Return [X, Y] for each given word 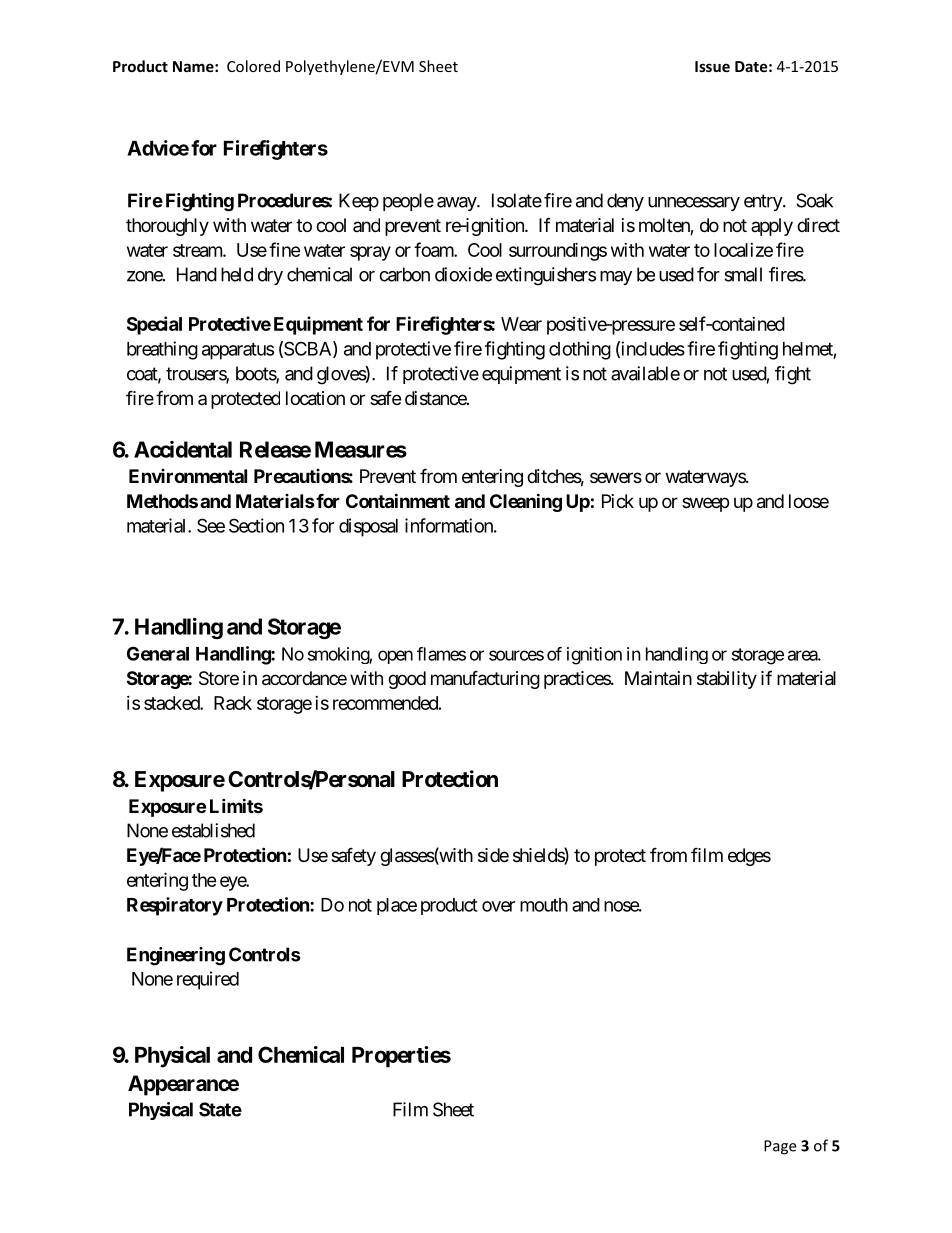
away [457, 204]
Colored [253, 66]
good [407, 680]
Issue [712, 66]
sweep [705, 504]
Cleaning [526, 502]
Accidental [183, 449]
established [213, 830]
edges [749, 857]
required [208, 980]
